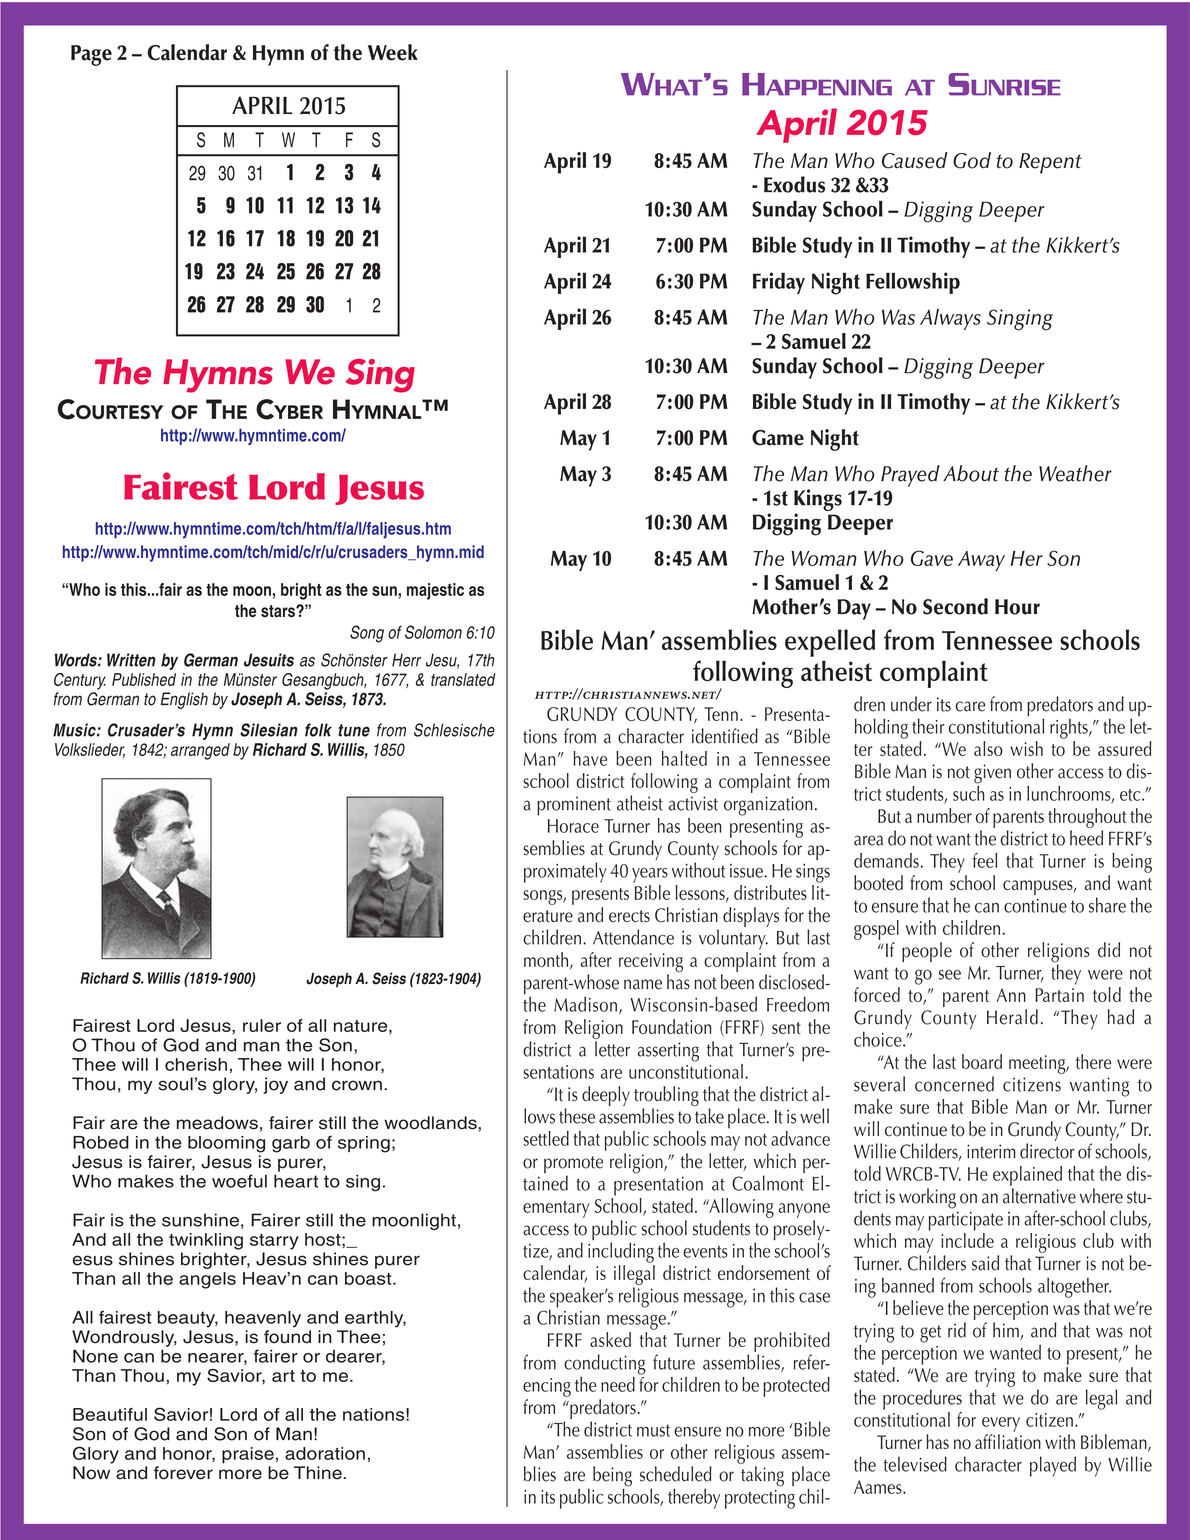  I want to click on stars, so click(279, 611).
